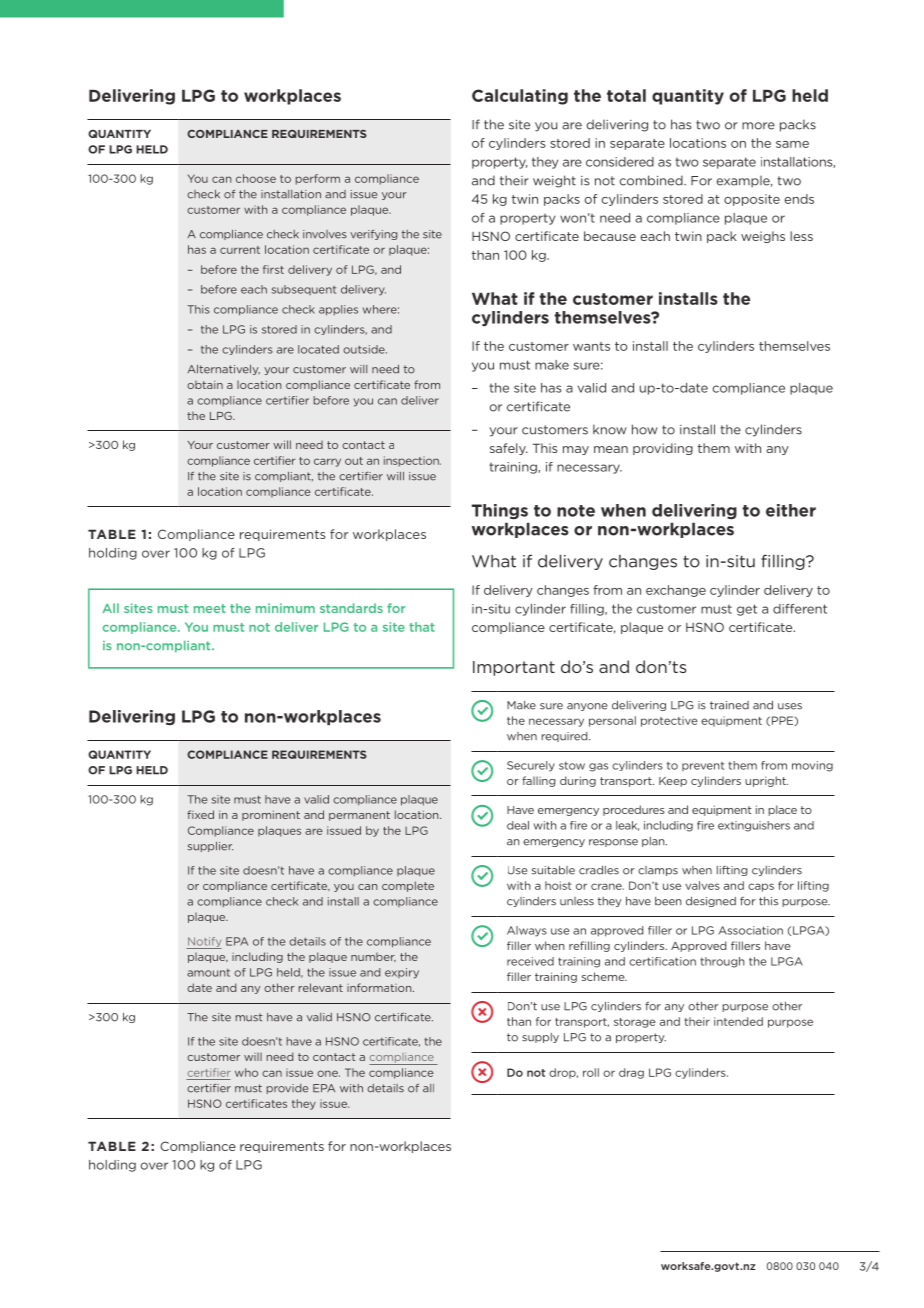 This screenshot has height=1308, width=924. What do you see at coordinates (246, 1072) in the screenshot?
I see `who` at bounding box center [246, 1072].
